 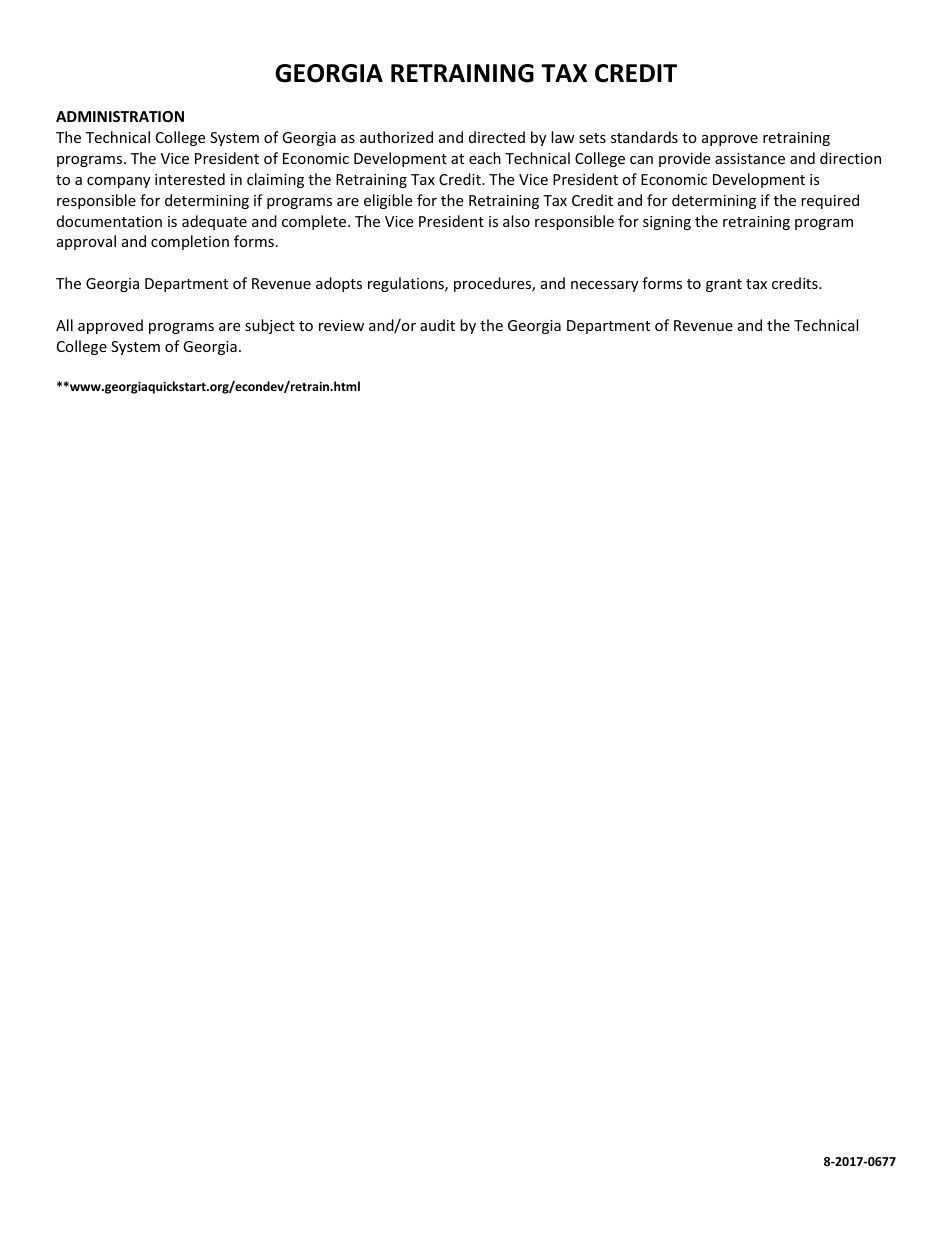 What do you see at coordinates (64, 325) in the page?
I see `All` at bounding box center [64, 325].
